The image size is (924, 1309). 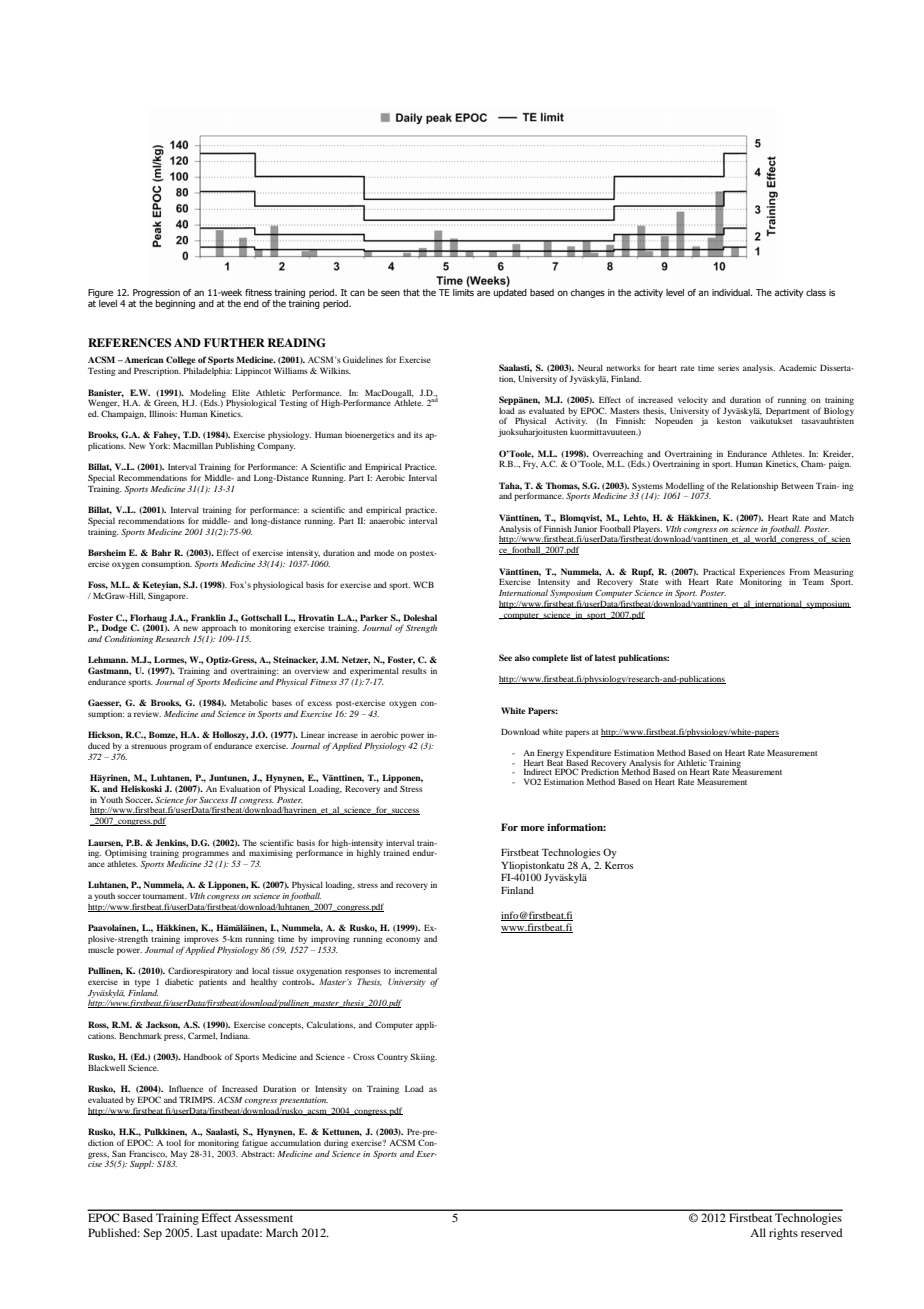 What do you see at coordinates (175, 304) in the page?
I see `beginning` at bounding box center [175, 304].
